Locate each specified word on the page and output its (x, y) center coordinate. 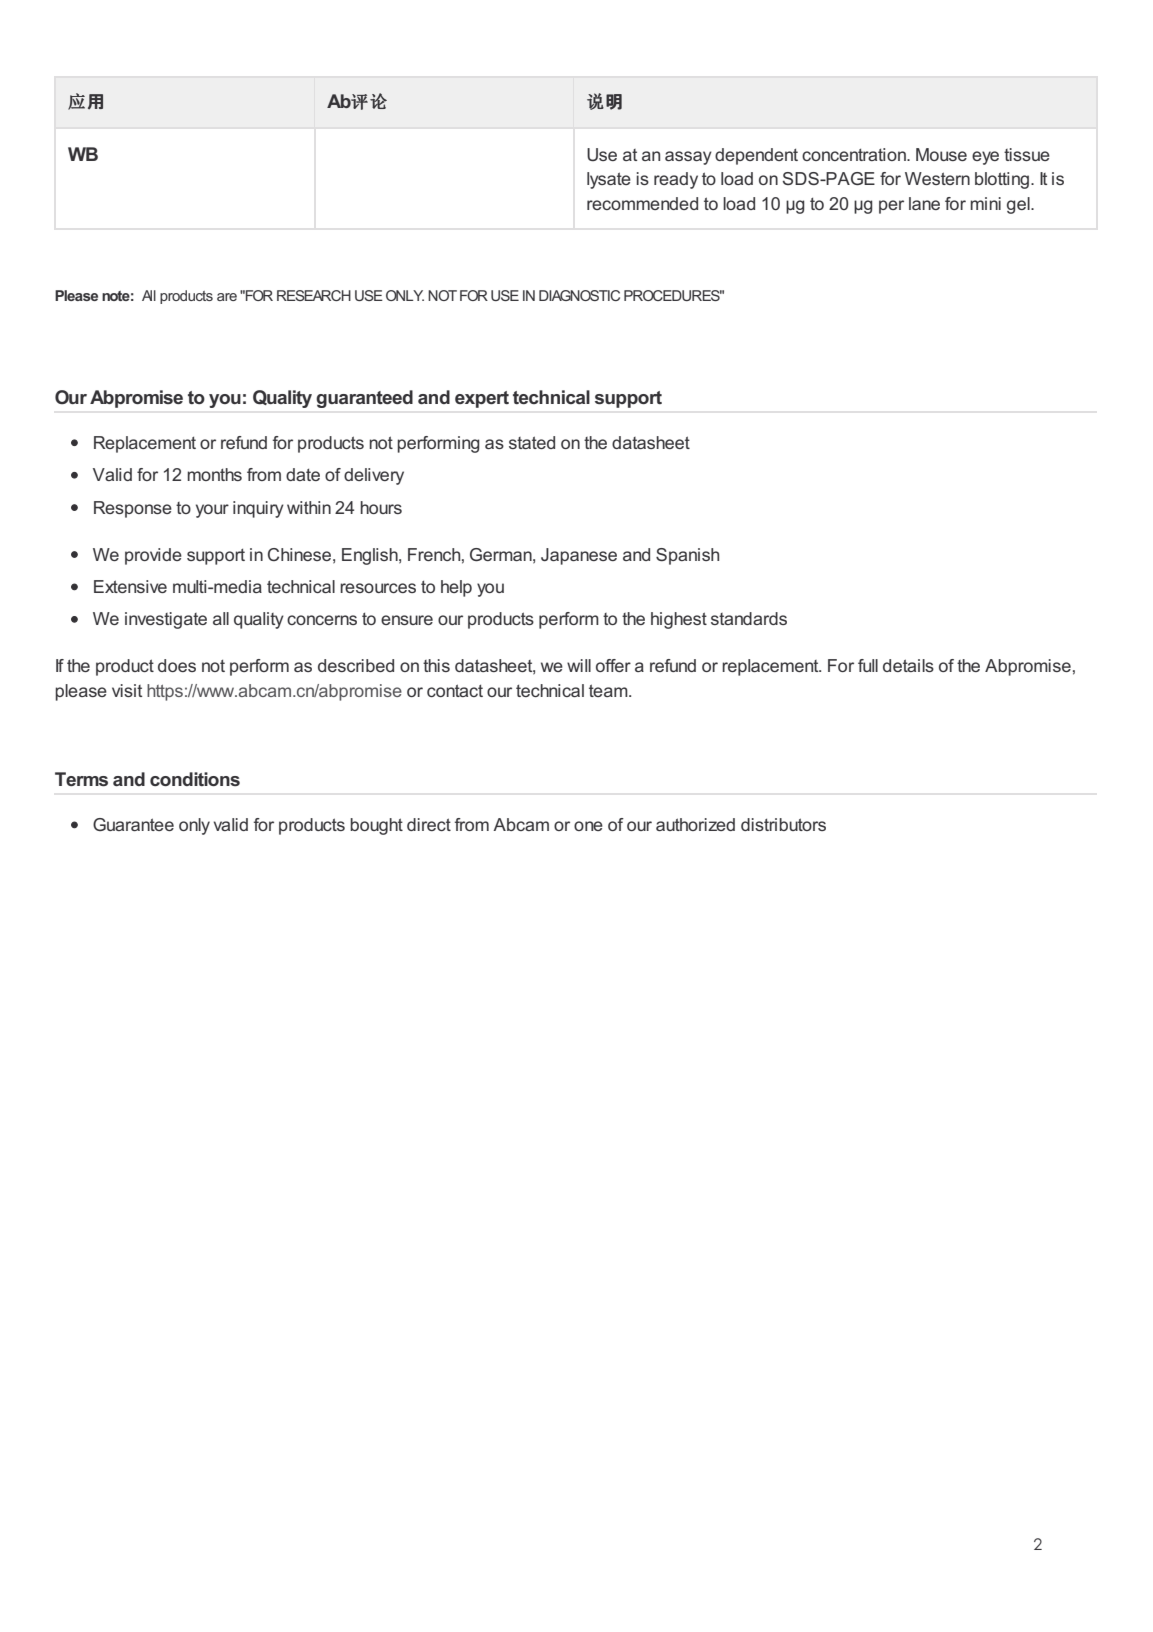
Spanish (687, 556)
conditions (195, 779)
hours (381, 507)
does (177, 665)
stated (532, 442)
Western (937, 178)
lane (924, 203)
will (579, 665)
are (227, 297)
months (214, 474)
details (908, 665)
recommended (642, 203)
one (588, 826)
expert (482, 399)
